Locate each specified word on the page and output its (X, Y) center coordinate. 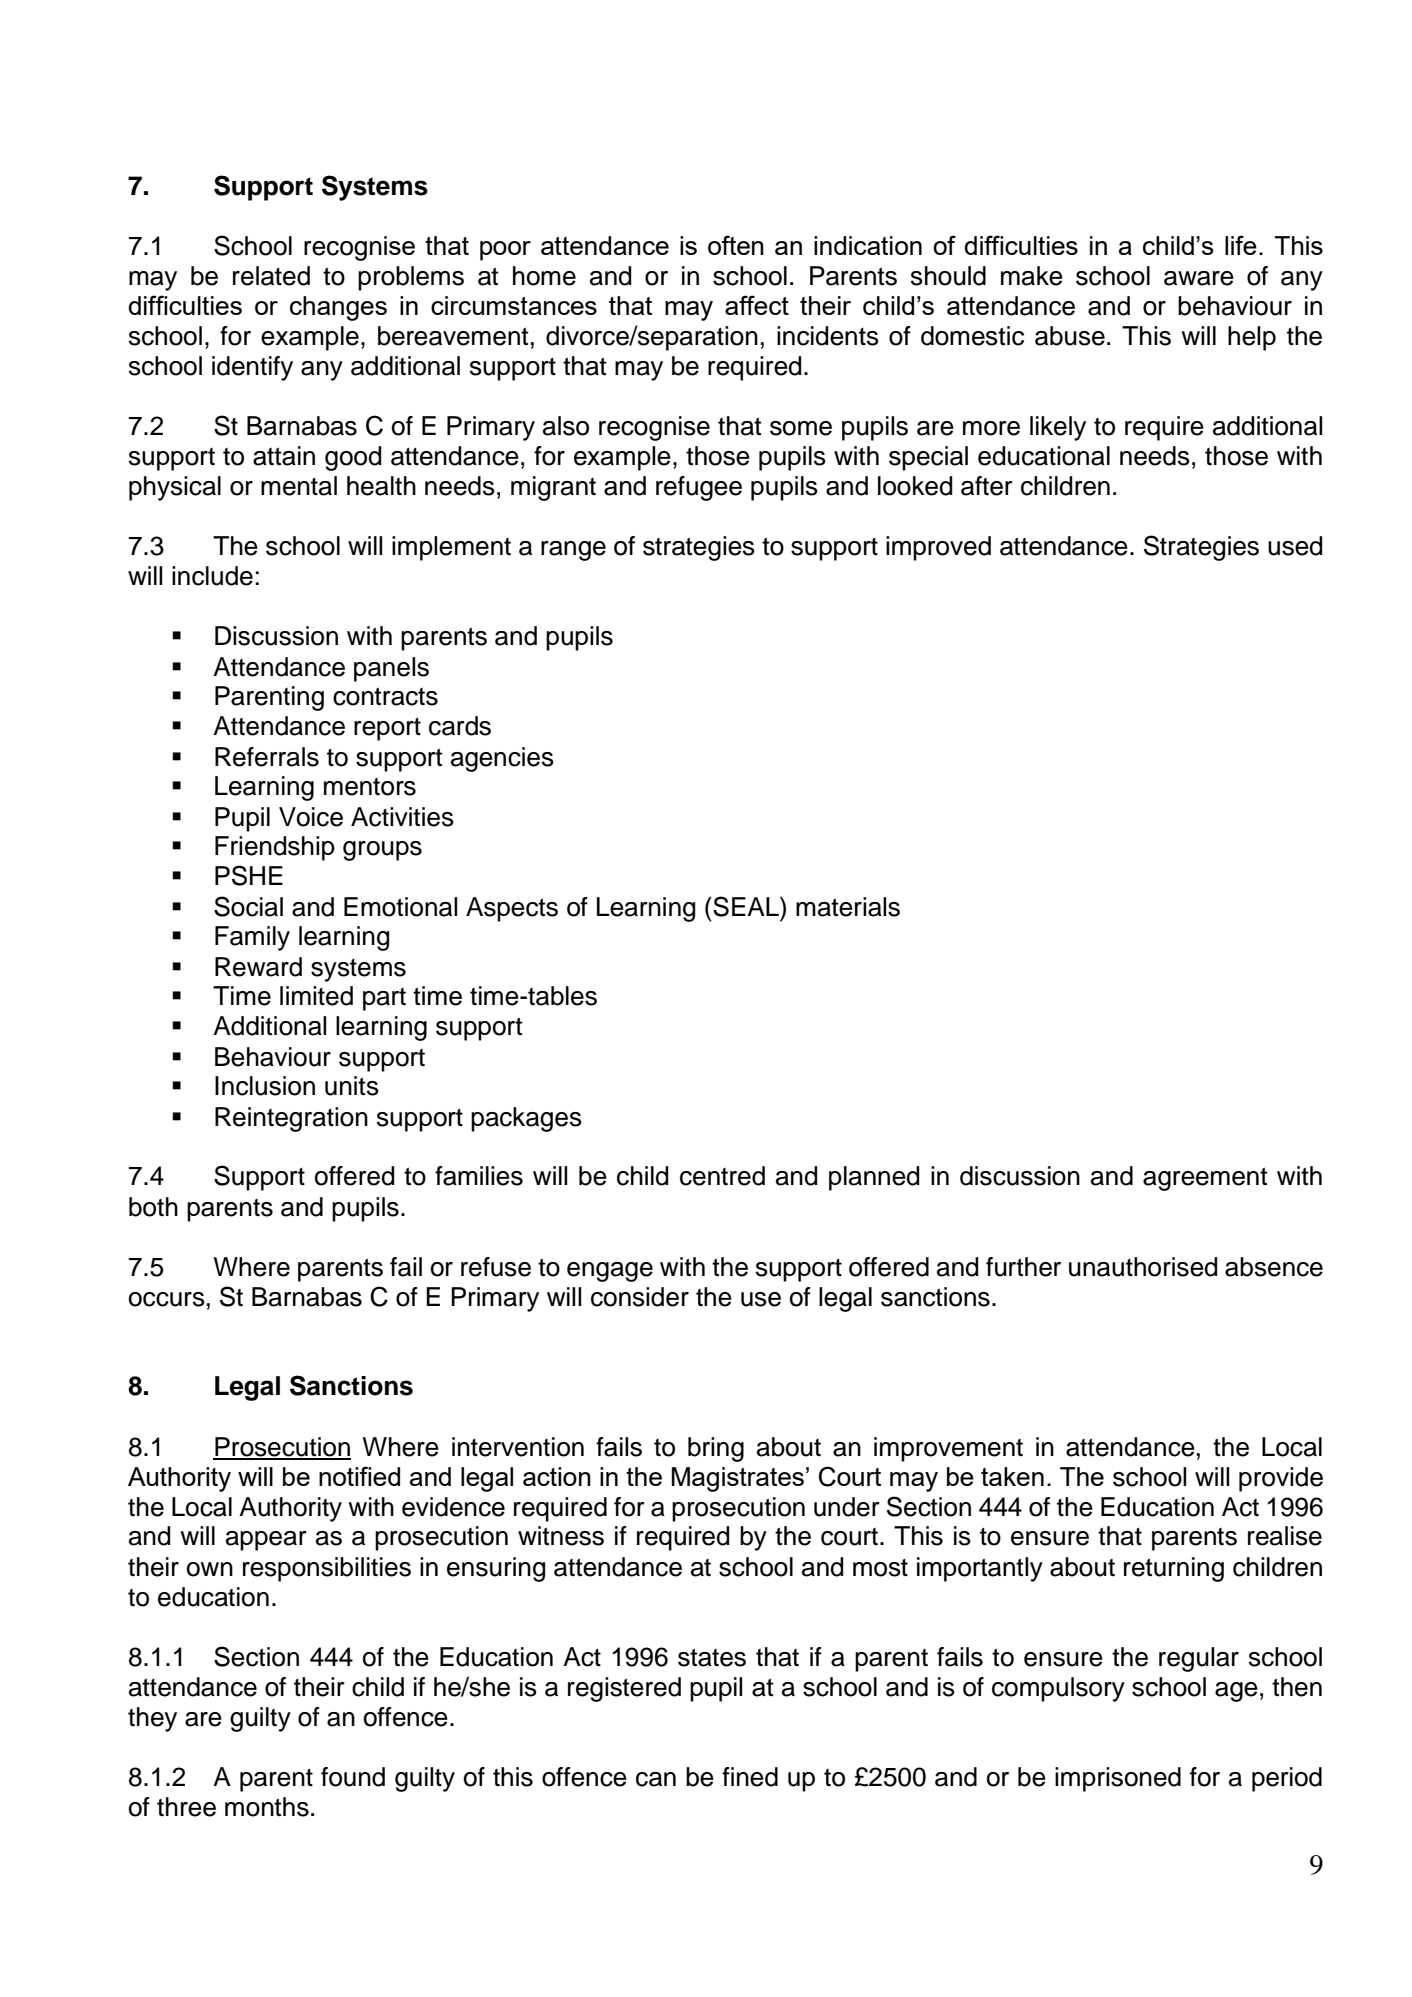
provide (1281, 1479)
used (1295, 546)
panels (391, 669)
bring (716, 1449)
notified (359, 1476)
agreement (1205, 1179)
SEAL (746, 906)
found (353, 1777)
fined (750, 1777)
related (271, 276)
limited (316, 996)
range (573, 551)
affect (757, 305)
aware (1199, 278)
